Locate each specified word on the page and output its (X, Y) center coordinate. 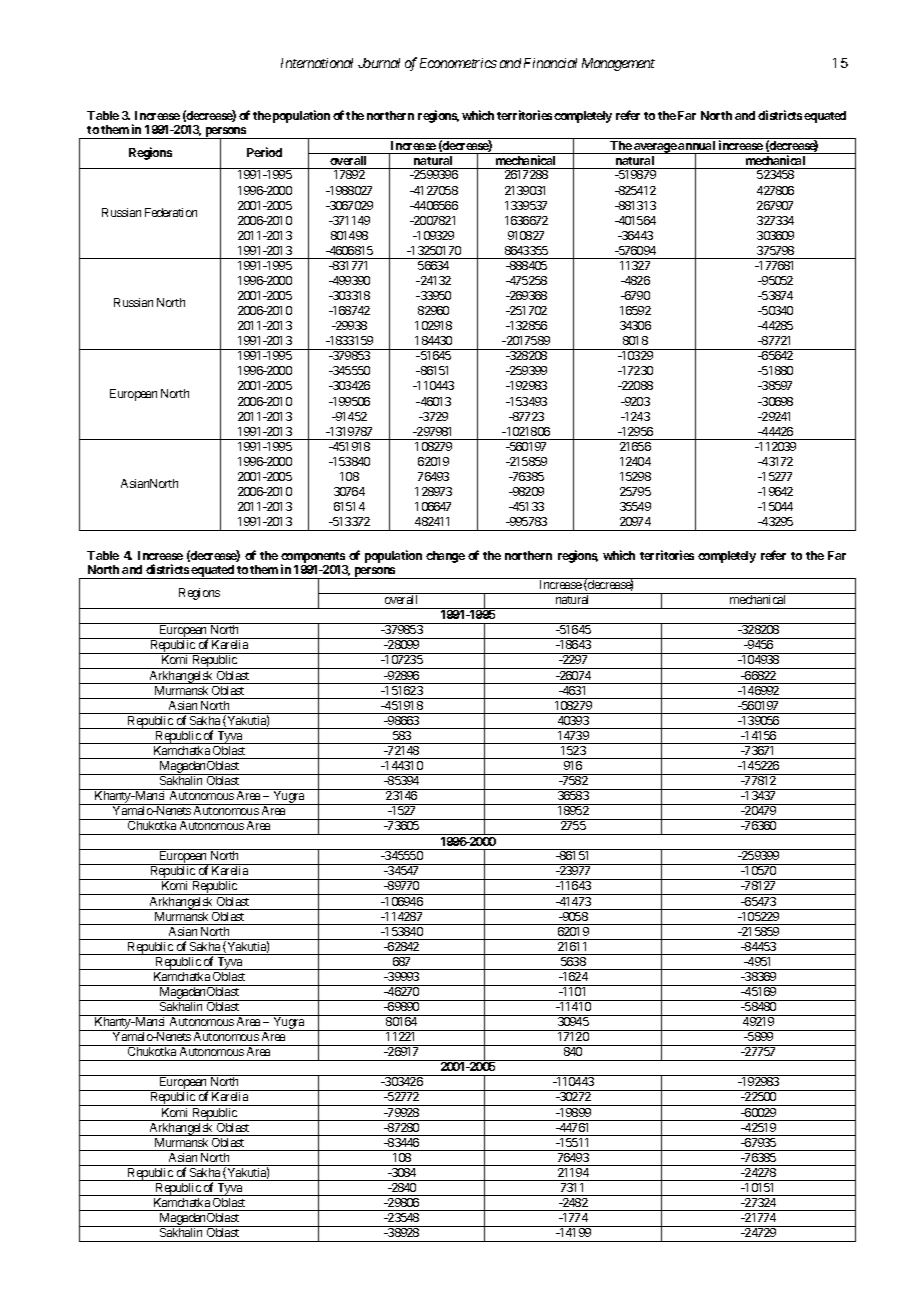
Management (618, 64)
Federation (171, 212)
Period (264, 152)
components (313, 558)
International (317, 63)
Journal (379, 63)
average (655, 148)
